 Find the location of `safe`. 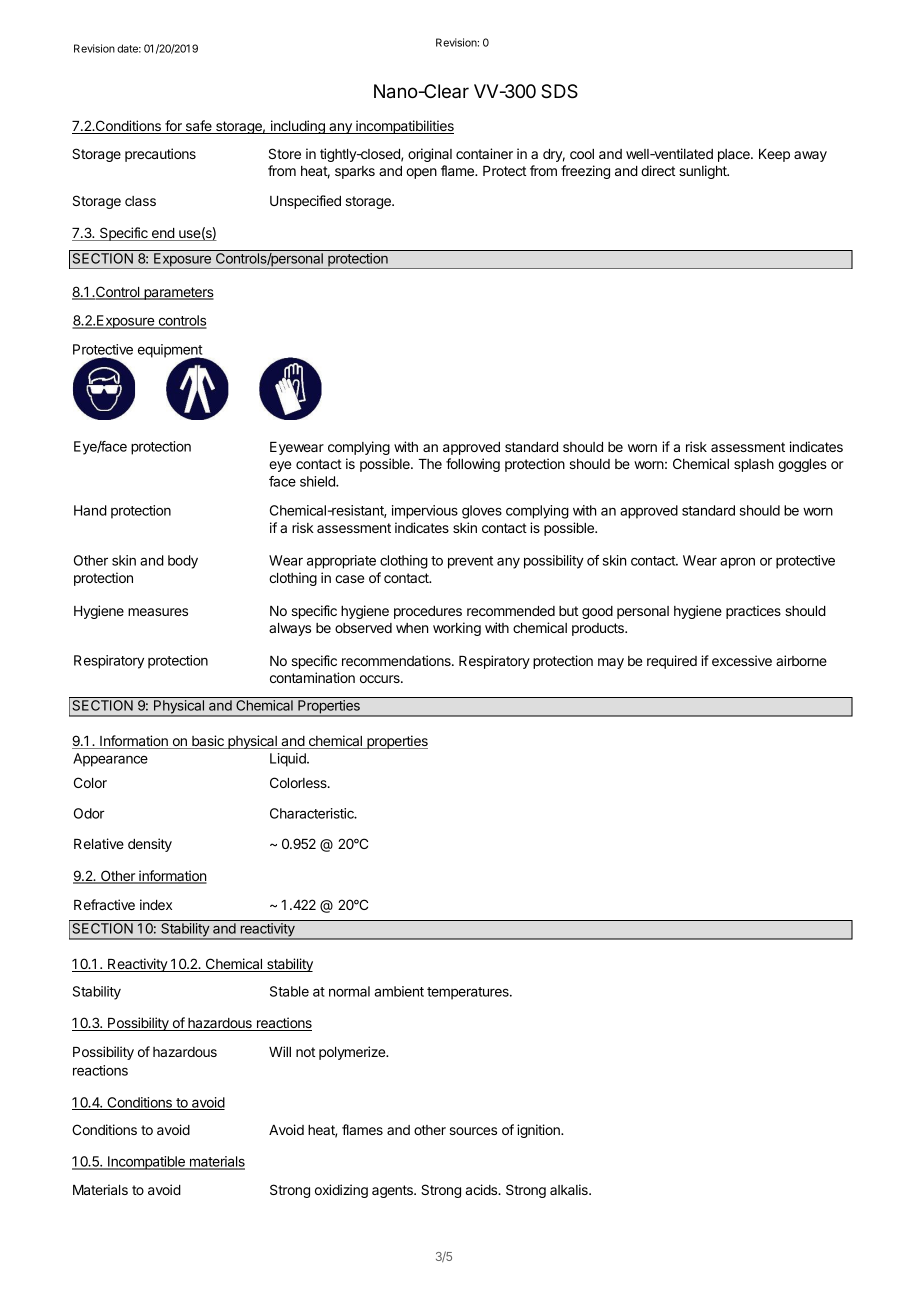

safe is located at coordinates (198, 127).
